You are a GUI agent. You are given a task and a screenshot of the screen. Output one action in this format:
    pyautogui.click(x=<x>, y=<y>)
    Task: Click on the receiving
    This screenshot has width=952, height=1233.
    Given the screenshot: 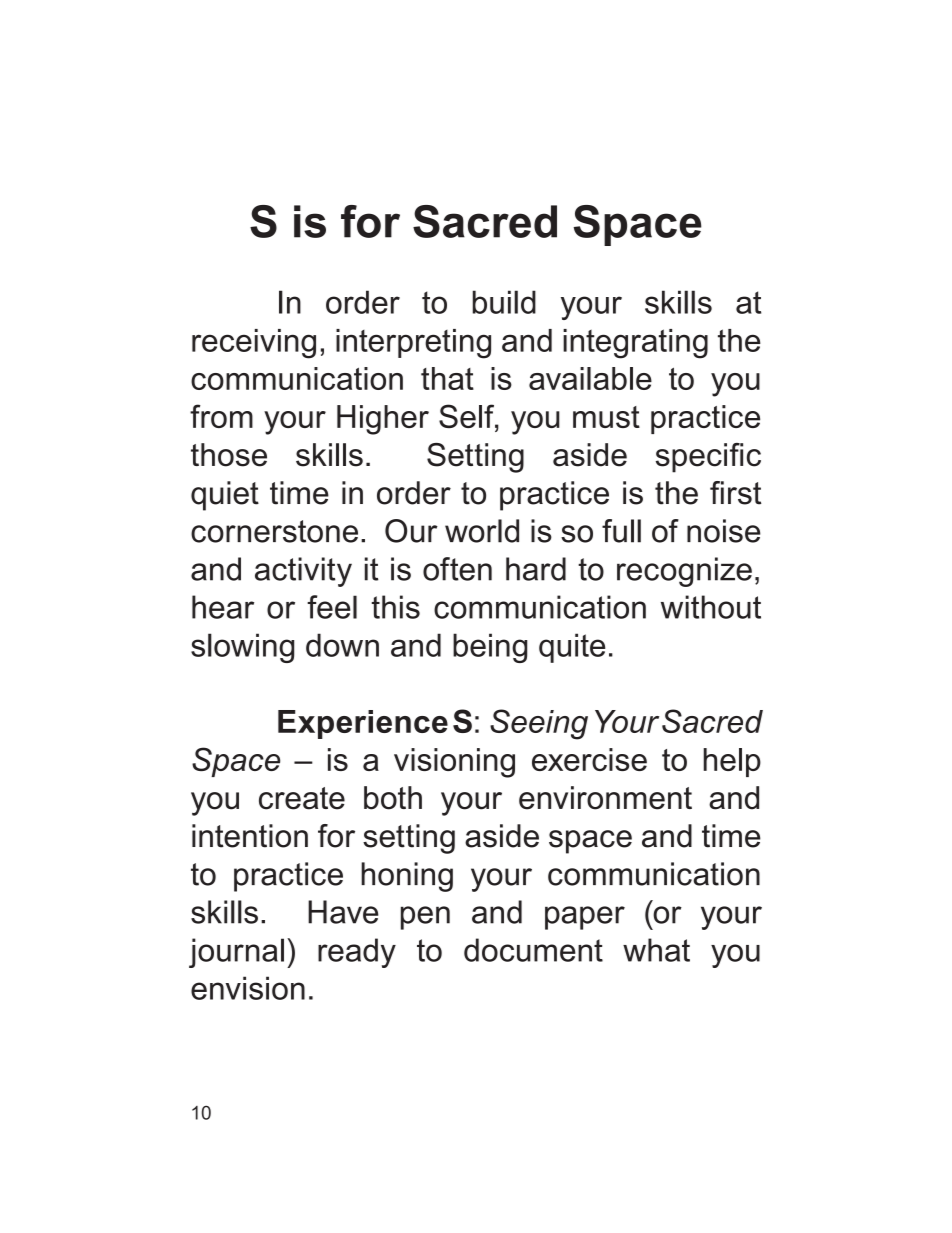 What is the action you would take?
    pyautogui.click(x=254, y=344)
